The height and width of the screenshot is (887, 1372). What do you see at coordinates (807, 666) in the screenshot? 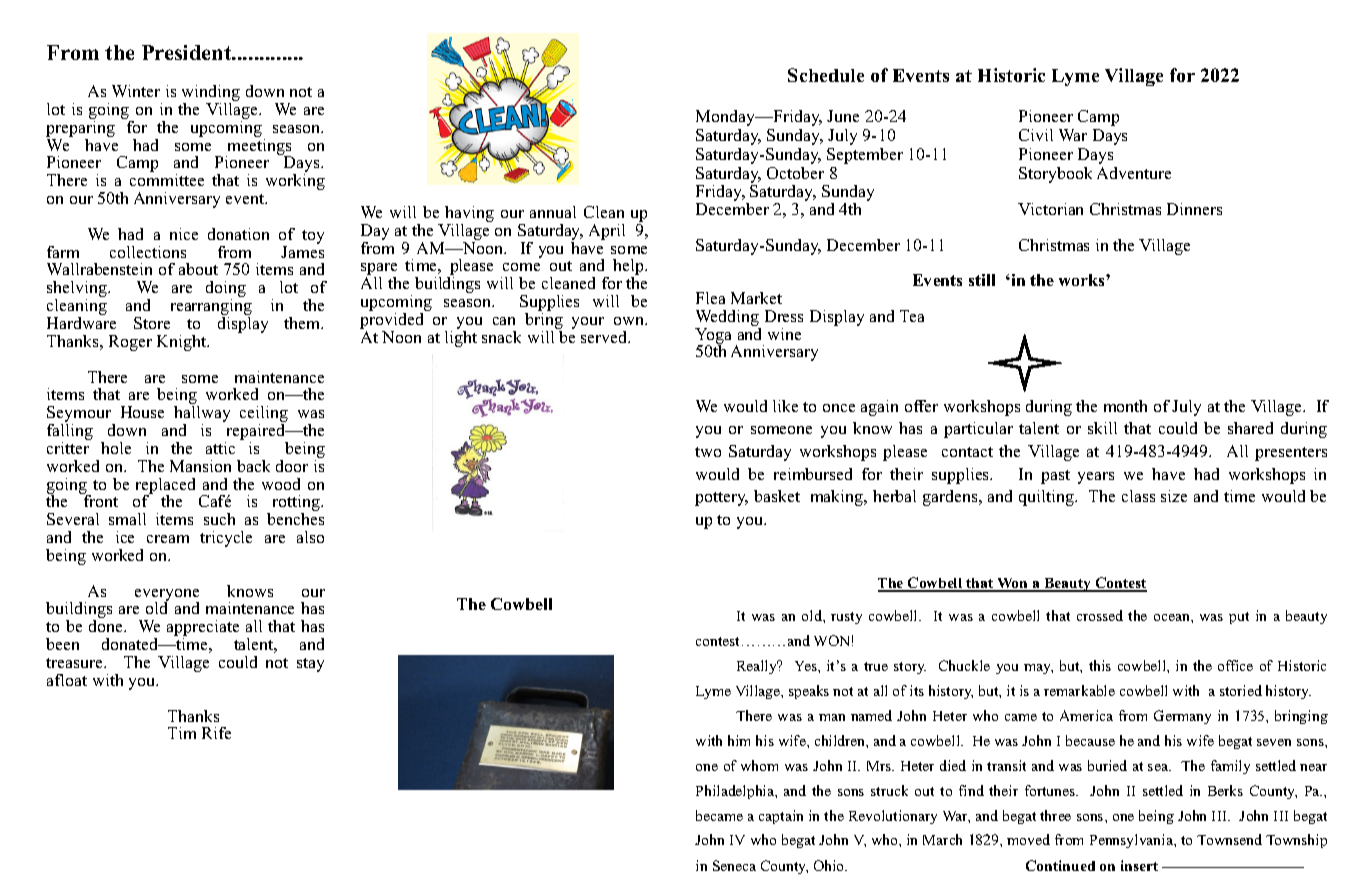
I see `Yes` at bounding box center [807, 666].
